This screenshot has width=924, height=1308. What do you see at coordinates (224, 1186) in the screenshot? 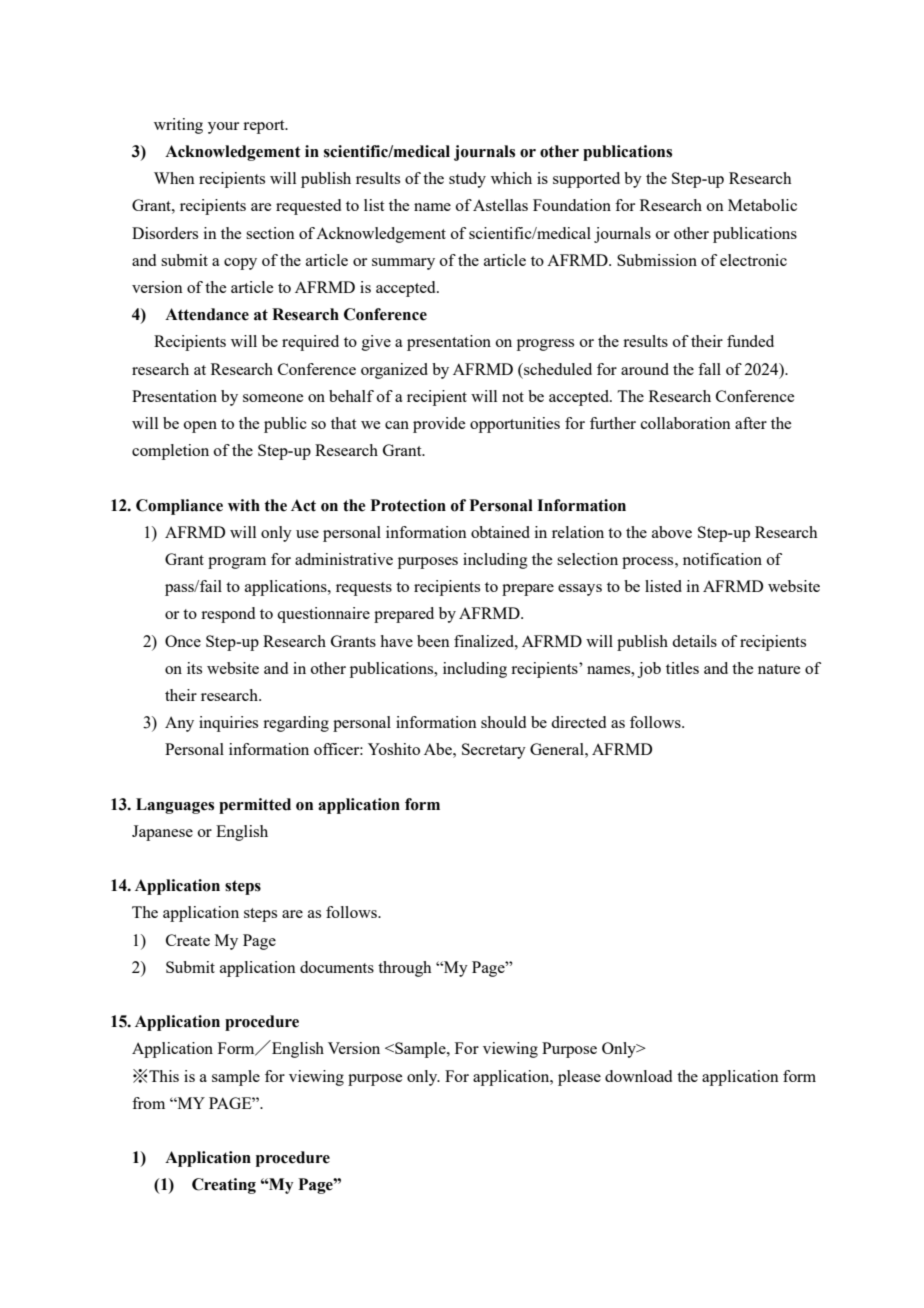
I see `Creating` at bounding box center [224, 1186].
